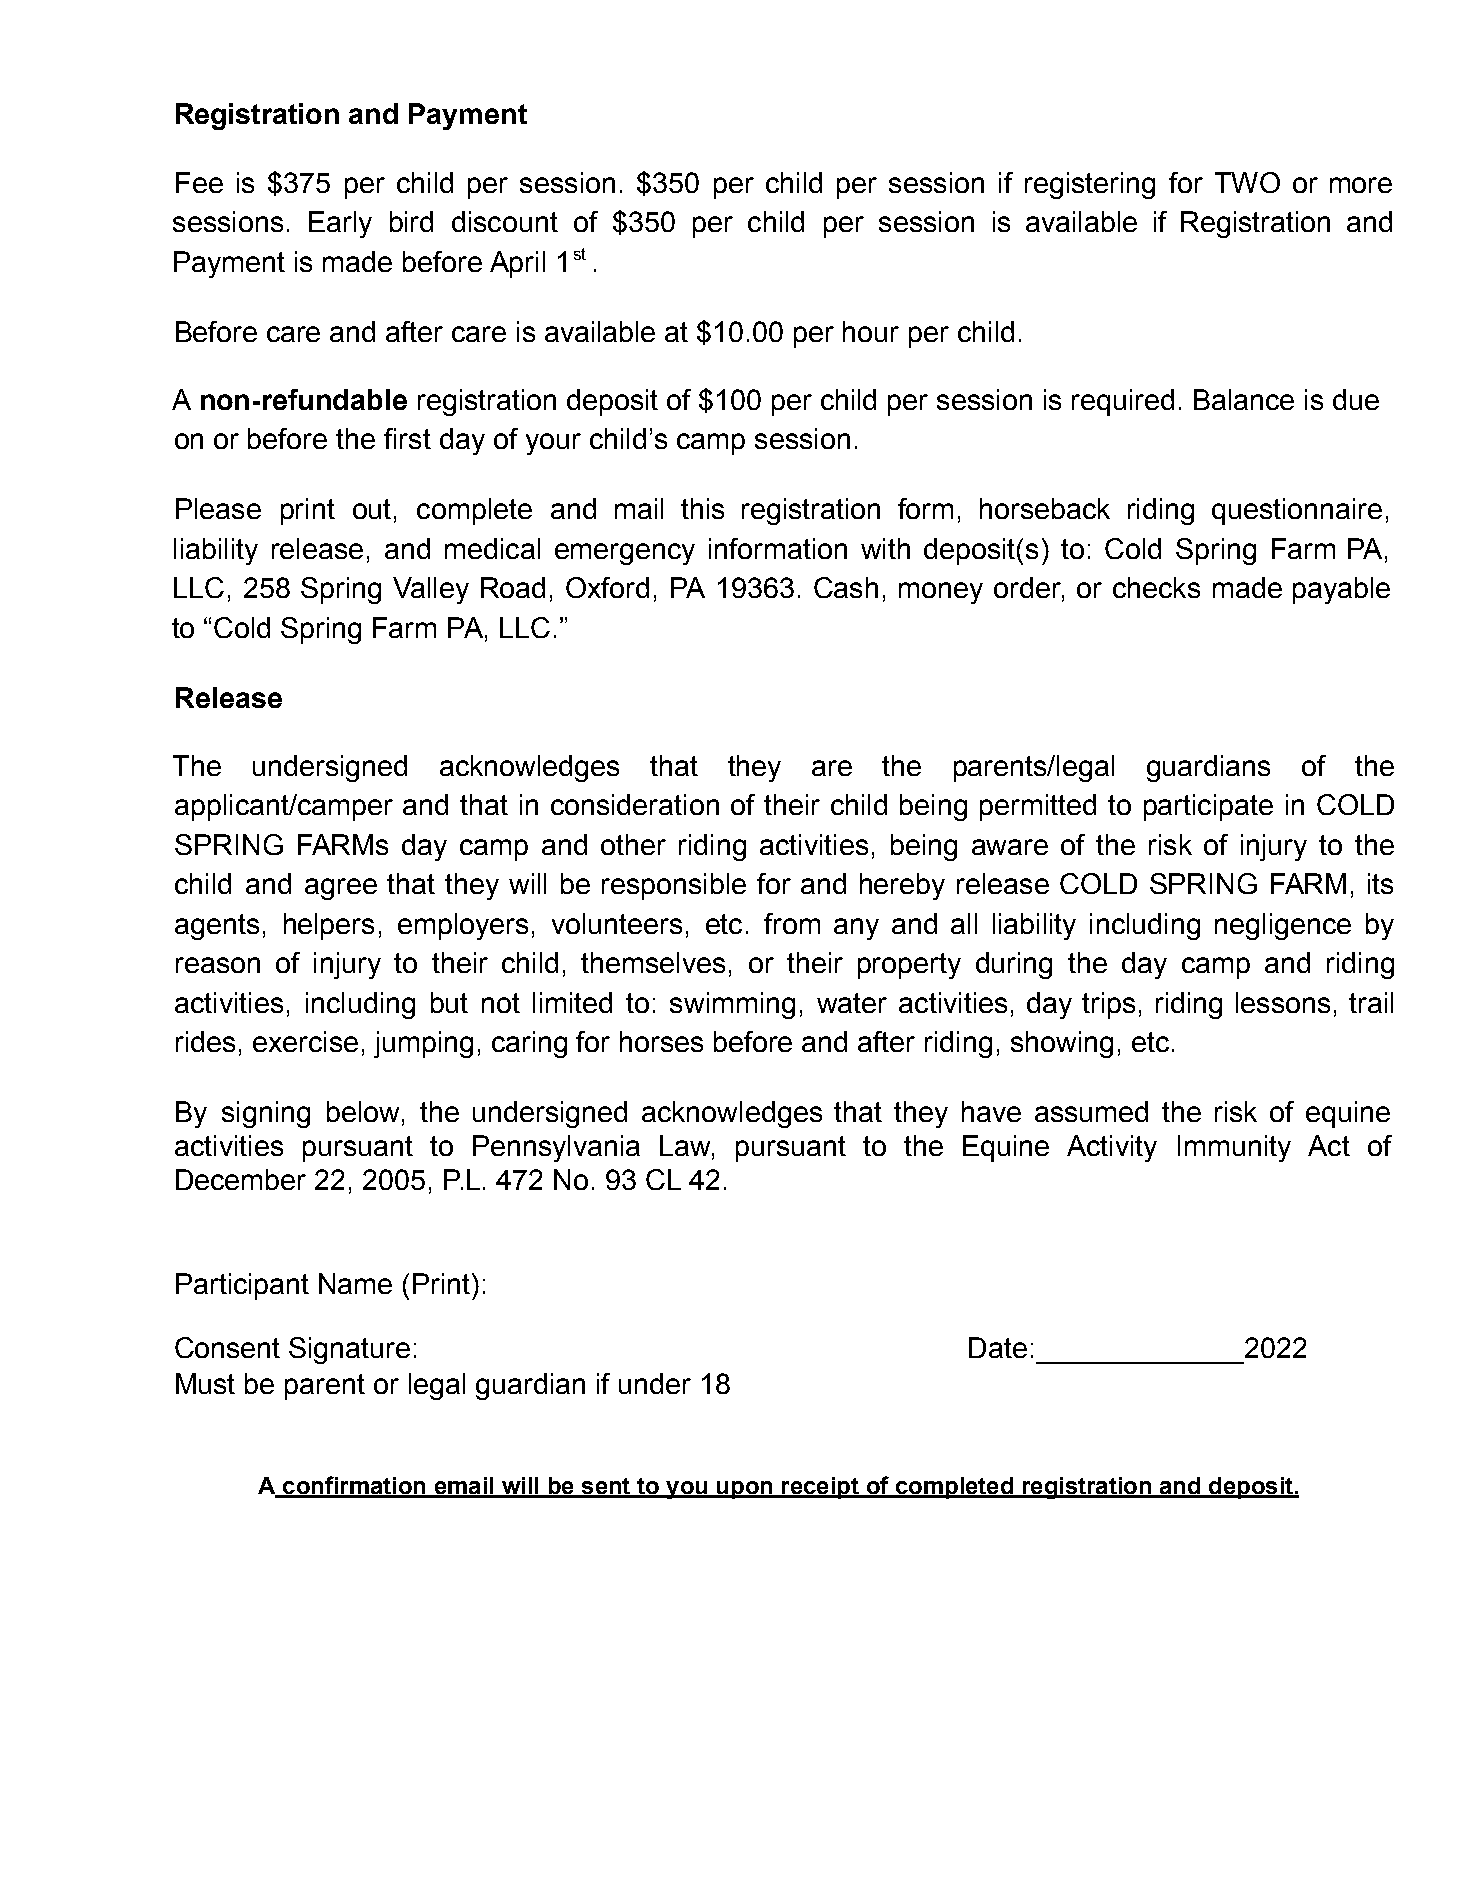 The height and width of the page is (1895, 1464). I want to click on participate, so click(1208, 807).
